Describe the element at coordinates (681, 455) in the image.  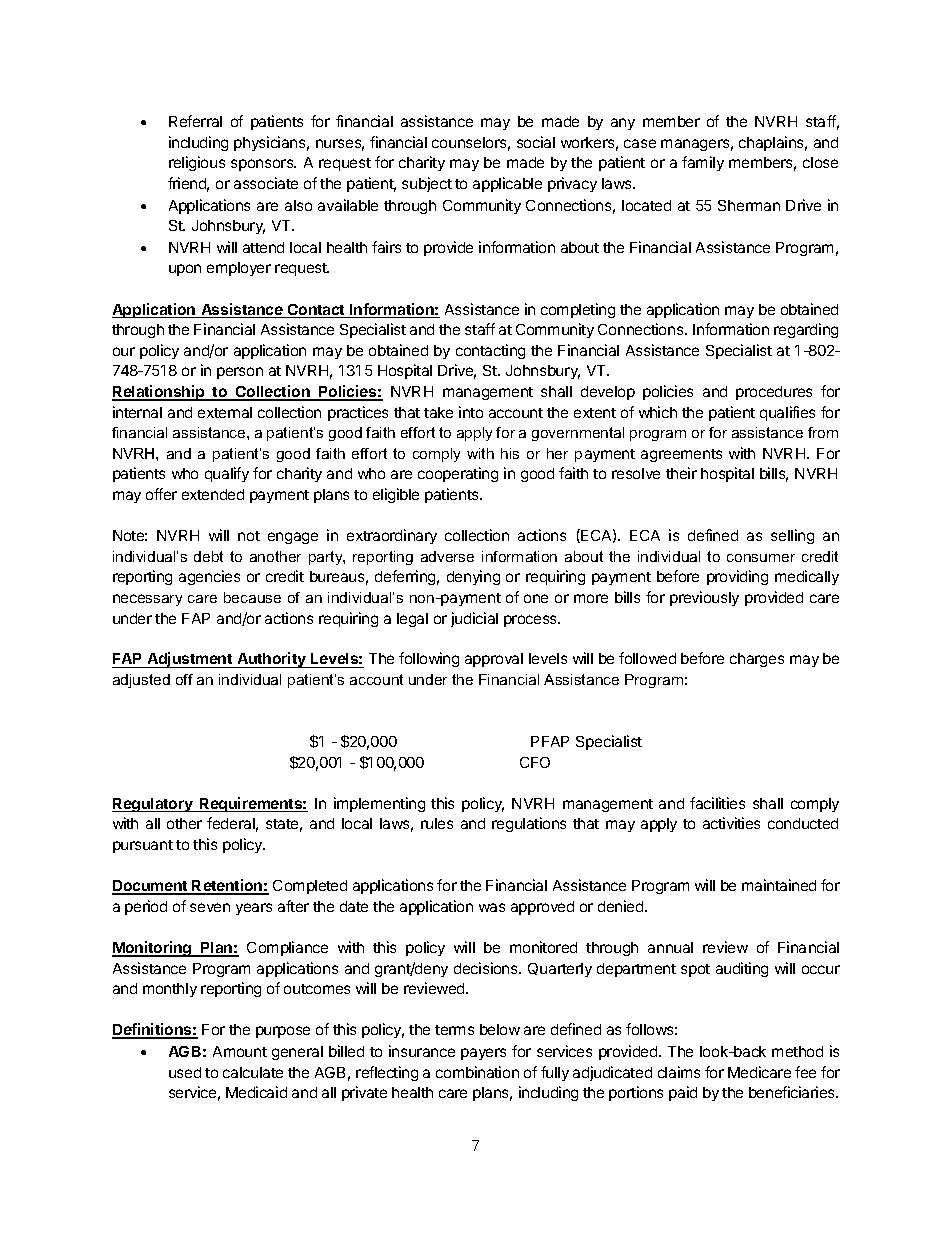
I see `agreements` at that location.
